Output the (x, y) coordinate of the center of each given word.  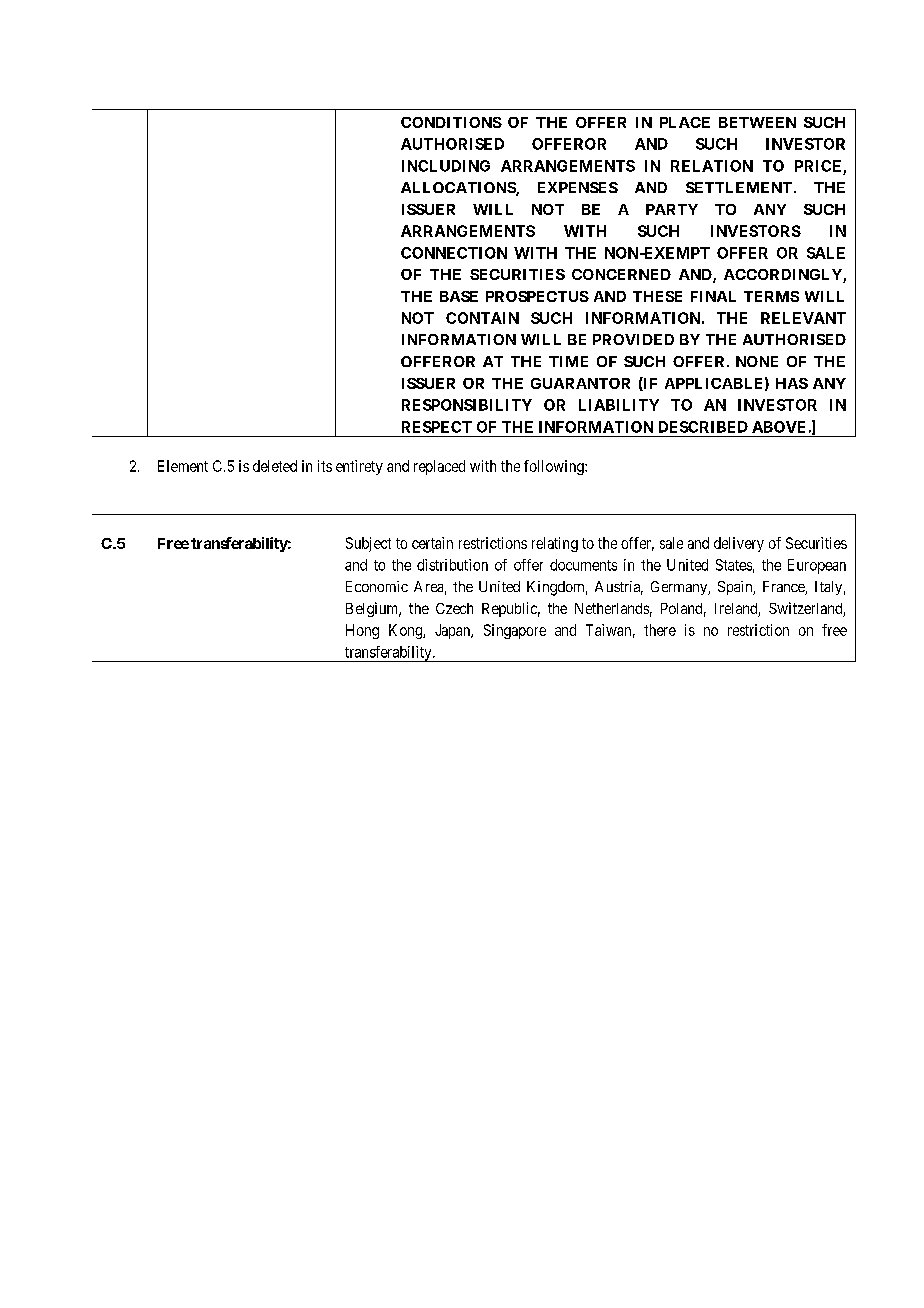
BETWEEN (757, 122)
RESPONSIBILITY (467, 405)
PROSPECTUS (537, 296)
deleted (275, 466)
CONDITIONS (451, 122)
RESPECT (437, 427)
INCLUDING (446, 166)
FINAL (713, 296)
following (555, 467)
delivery (739, 544)
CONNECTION (454, 253)
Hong (362, 631)
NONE (757, 361)
